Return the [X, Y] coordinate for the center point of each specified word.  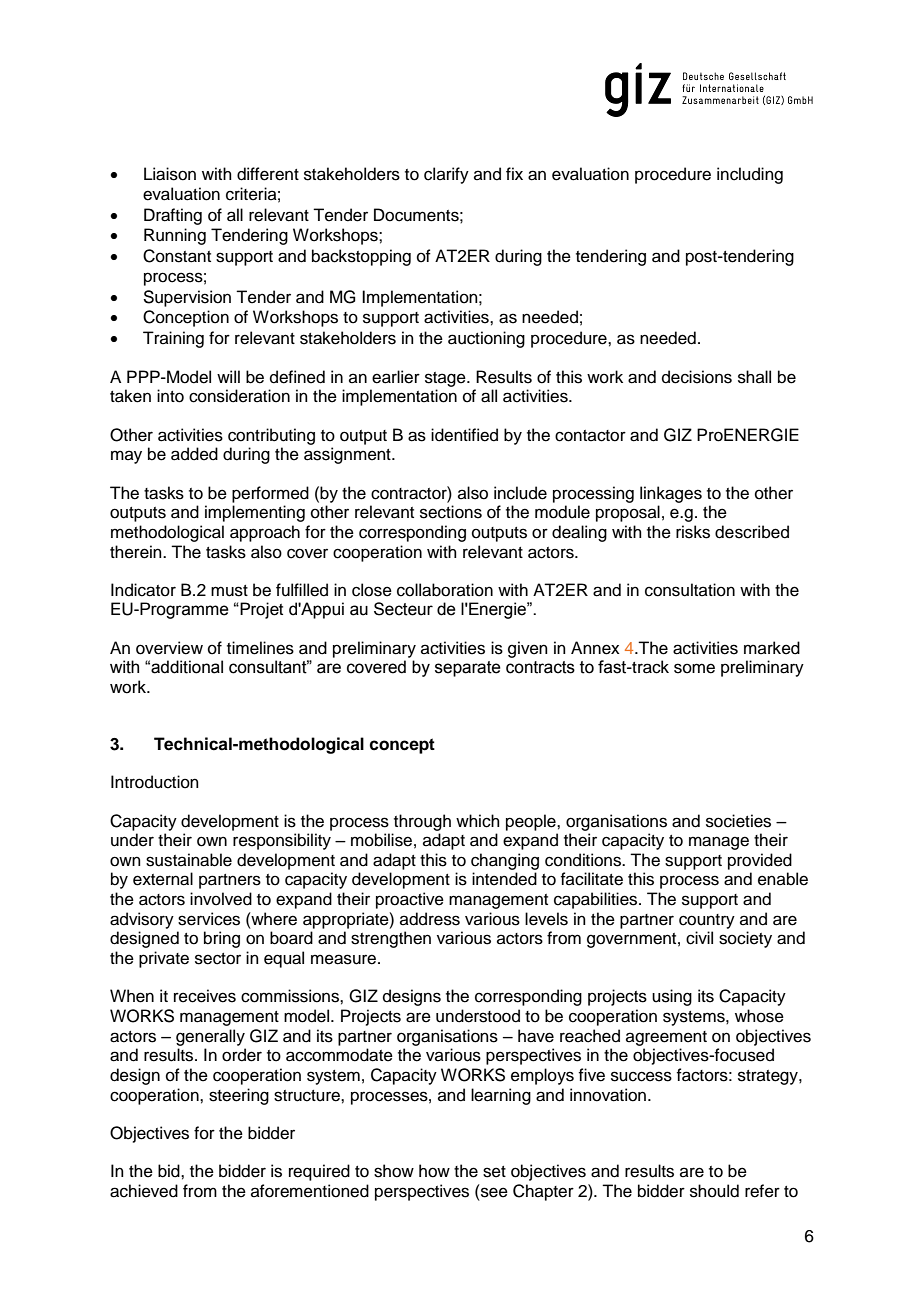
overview [169, 648]
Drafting [173, 216]
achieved [144, 1191]
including [750, 175]
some [694, 668]
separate [468, 669]
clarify [446, 175]
